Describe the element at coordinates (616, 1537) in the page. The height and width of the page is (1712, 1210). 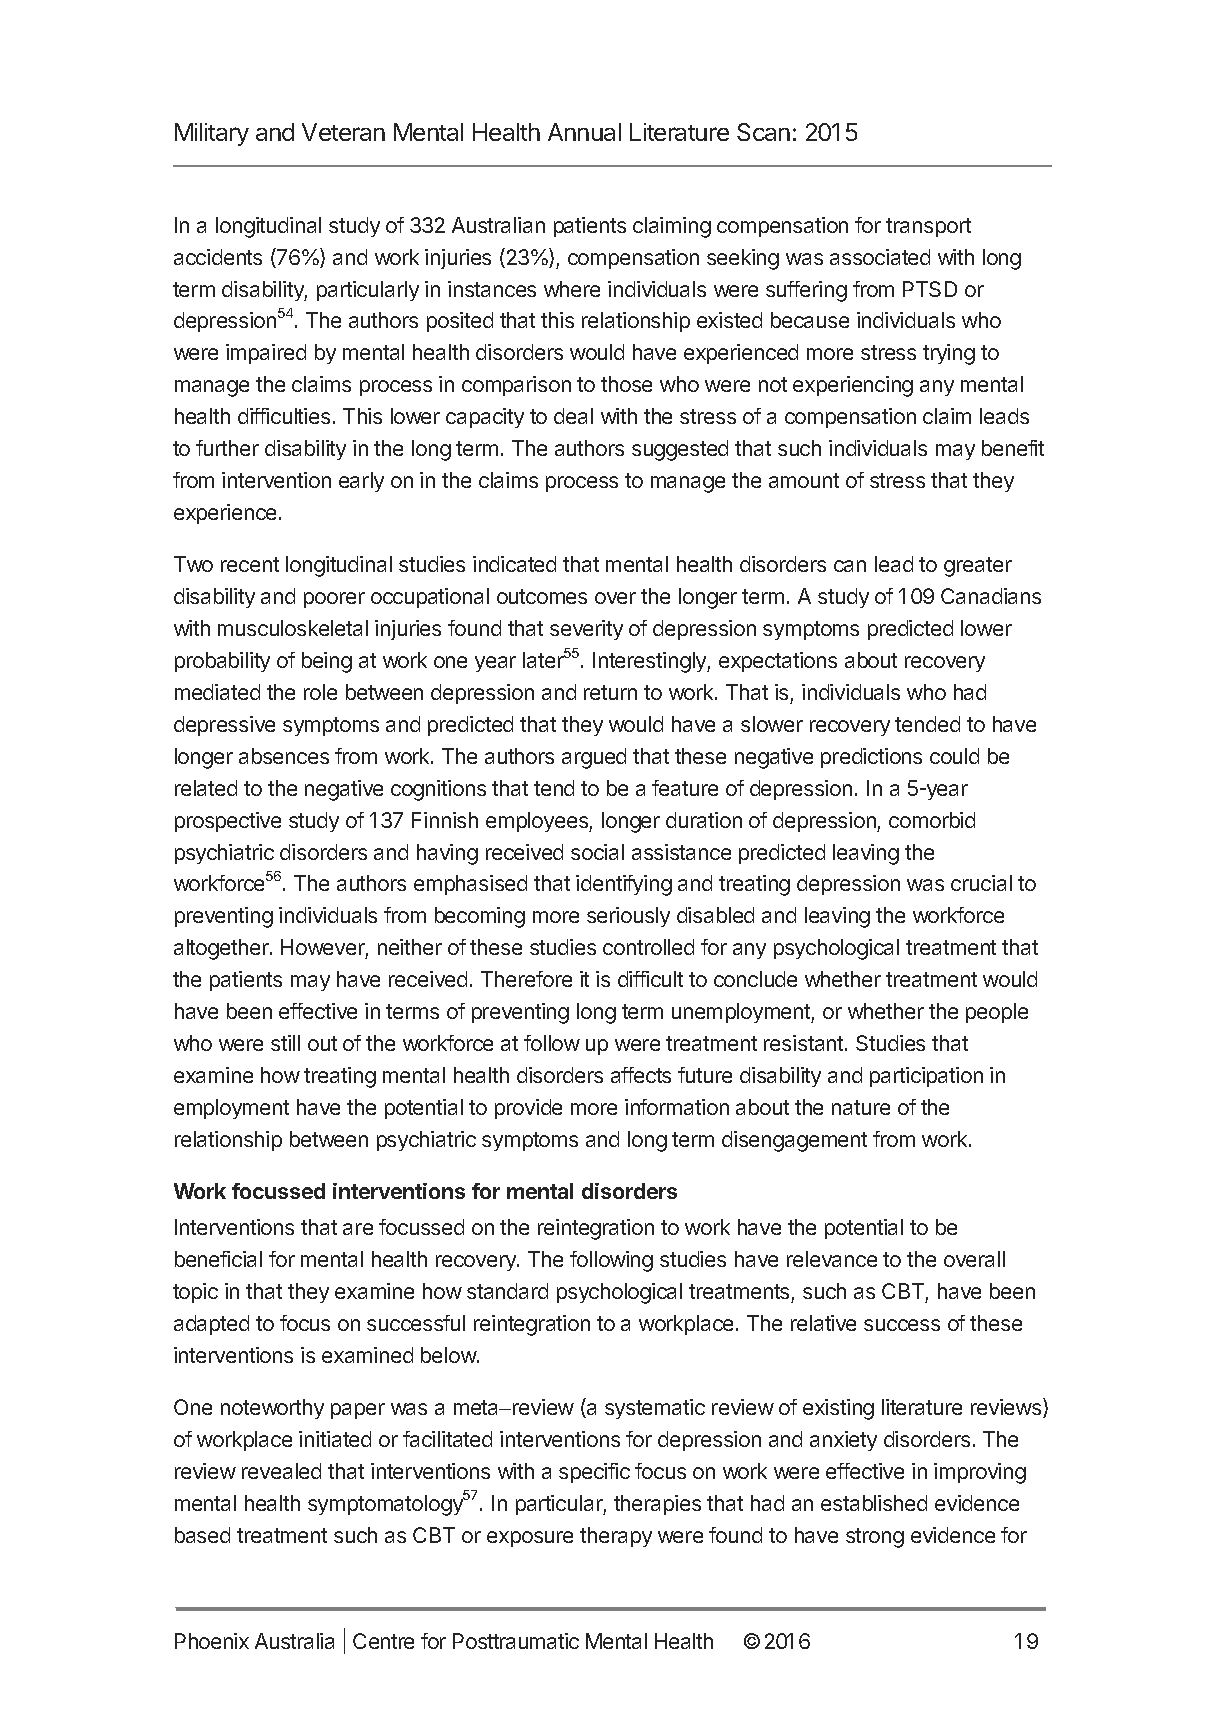
I see `therapy` at that location.
